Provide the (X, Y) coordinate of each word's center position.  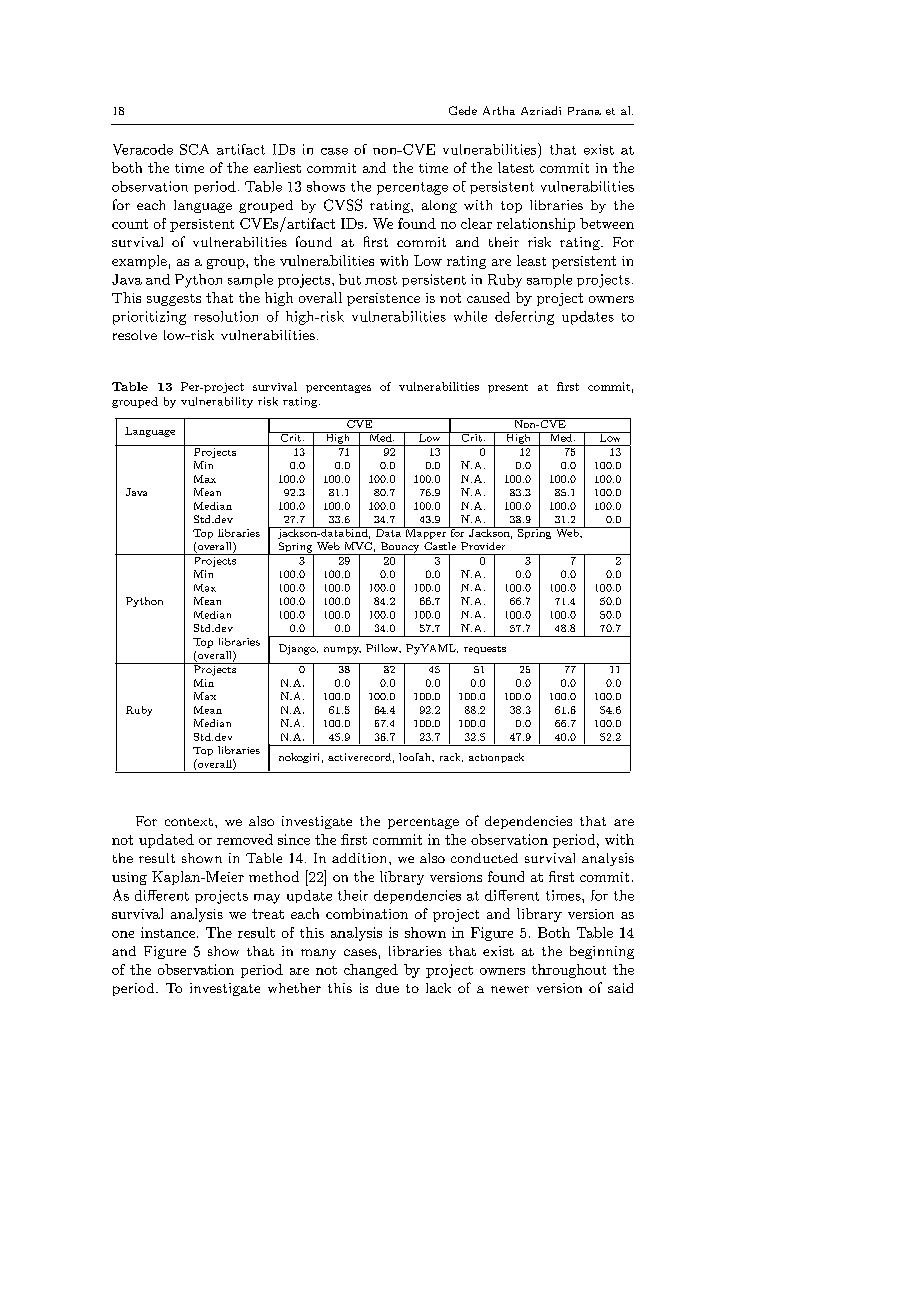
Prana (584, 111)
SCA (194, 149)
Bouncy (400, 548)
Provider (483, 546)
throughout (569, 971)
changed (371, 971)
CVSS (343, 205)
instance (169, 932)
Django (298, 649)
